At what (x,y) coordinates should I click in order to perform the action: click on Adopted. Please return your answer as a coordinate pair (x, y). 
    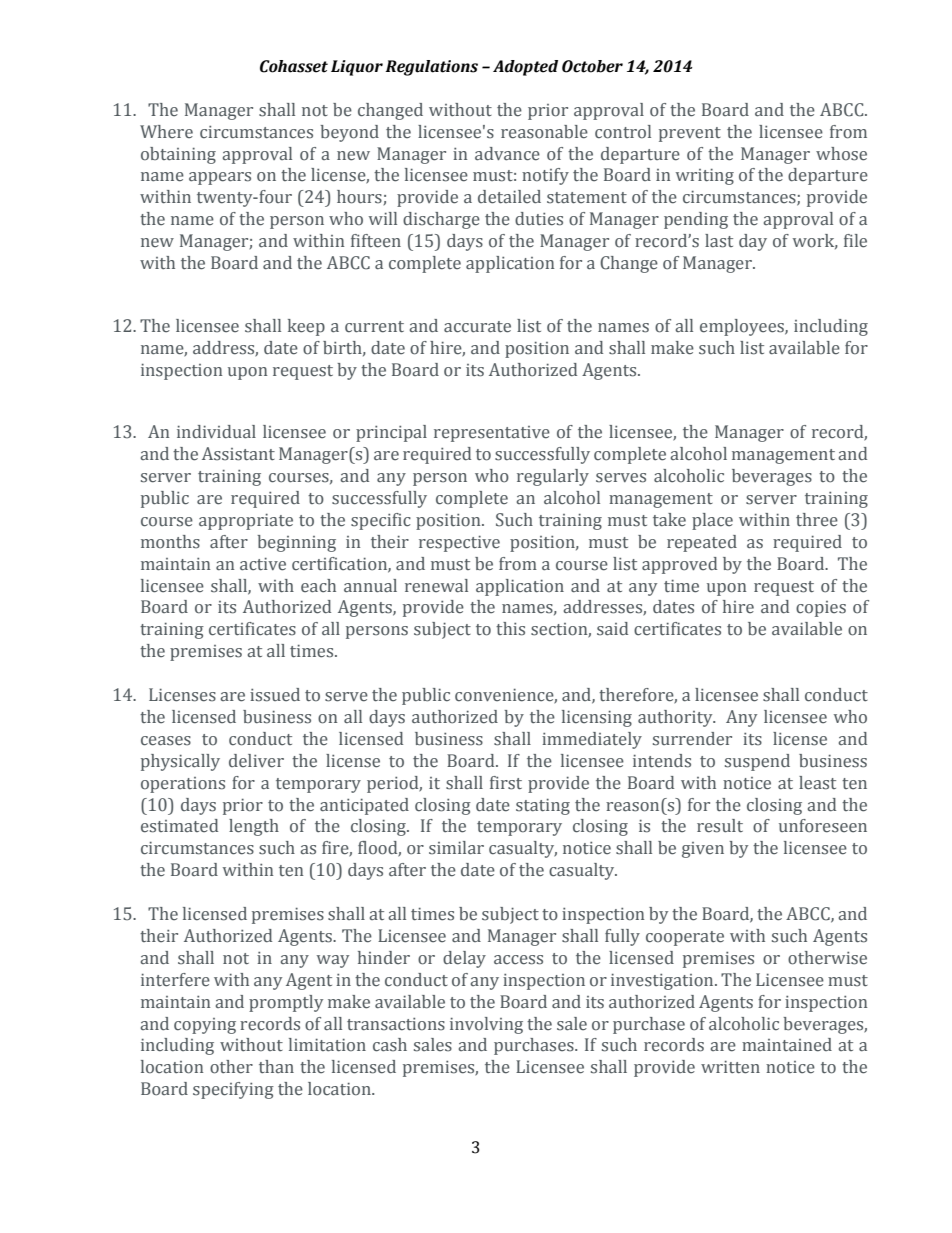
    Looking at the image, I should click on (525, 68).
